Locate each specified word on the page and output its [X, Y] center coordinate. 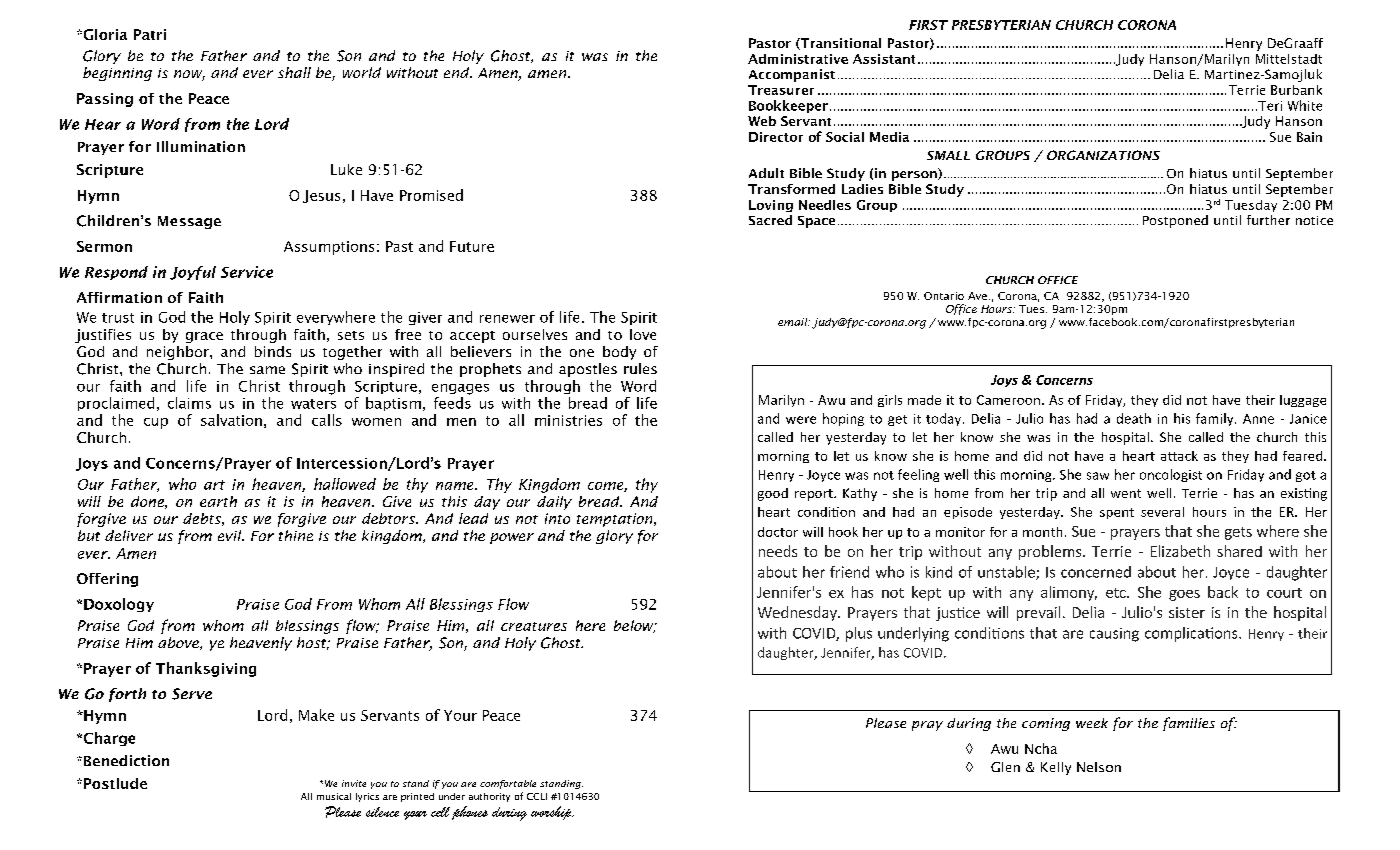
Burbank [1296, 90]
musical [334, 796]
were [801, 420]
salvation [231, 420]
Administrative [798, 59]
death [1134, 418]
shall [294, 72]
